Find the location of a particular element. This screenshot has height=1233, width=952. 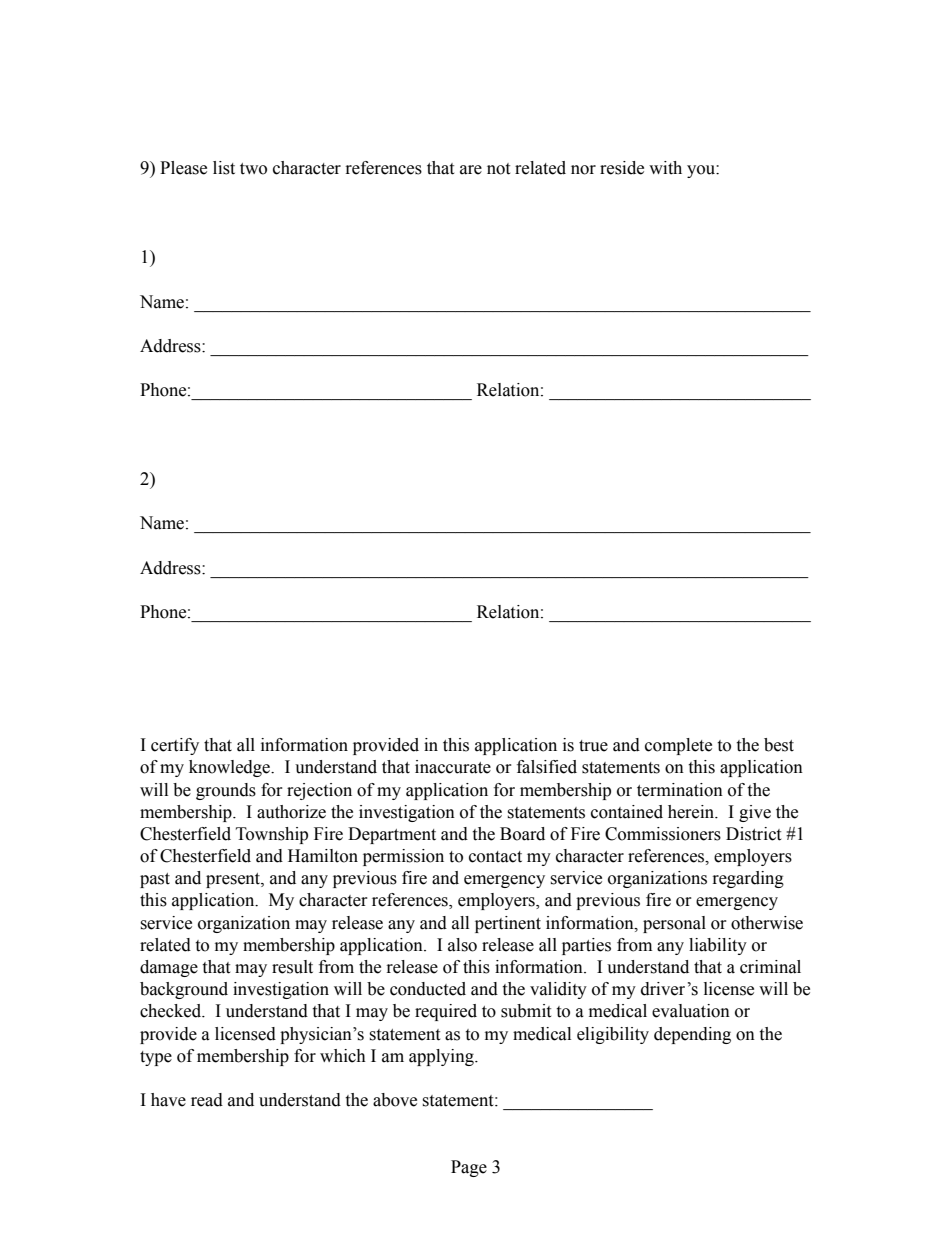

read is located at coordinates (207, 1100).
